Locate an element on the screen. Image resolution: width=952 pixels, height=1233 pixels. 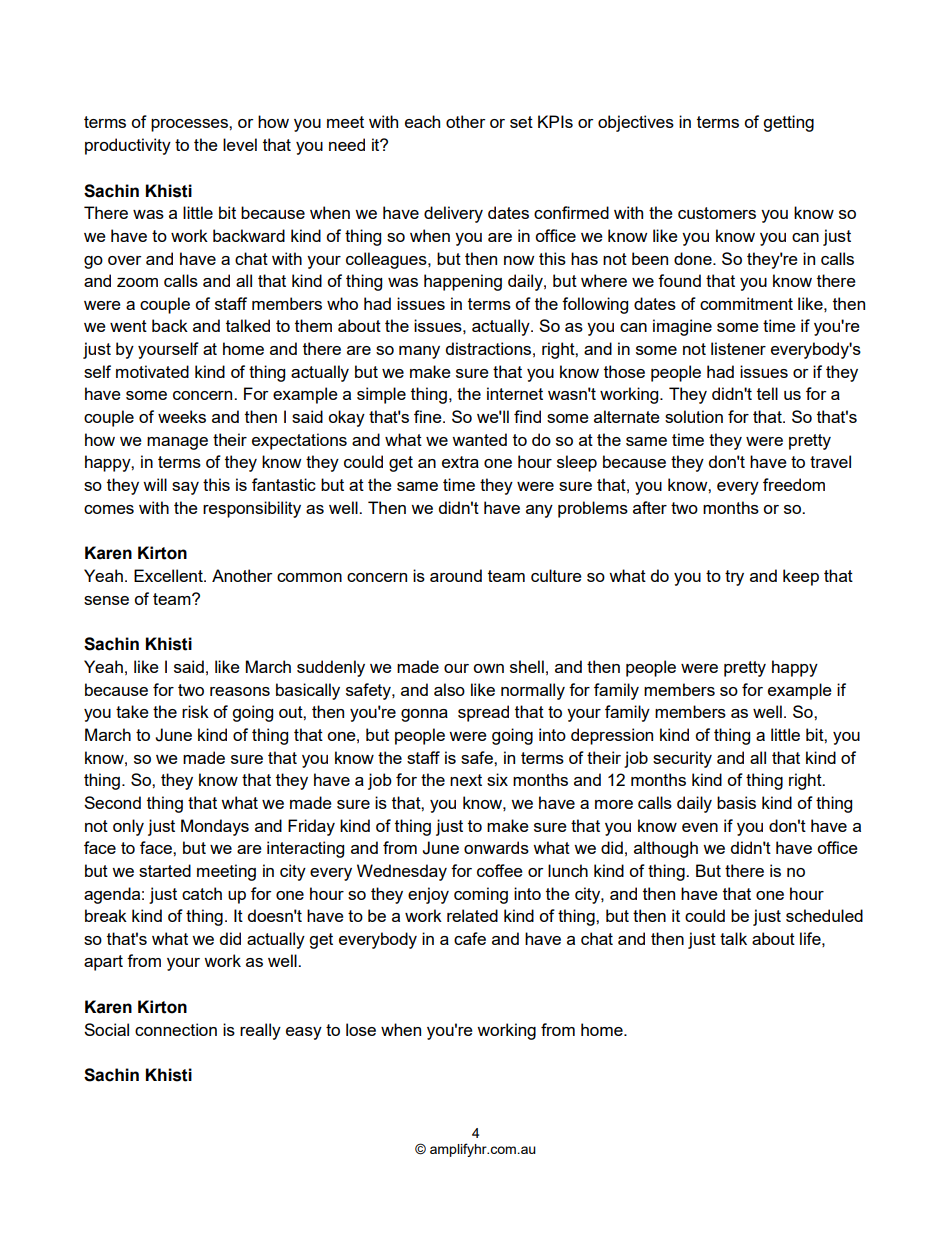
each is located at coordinates (422, 121).
